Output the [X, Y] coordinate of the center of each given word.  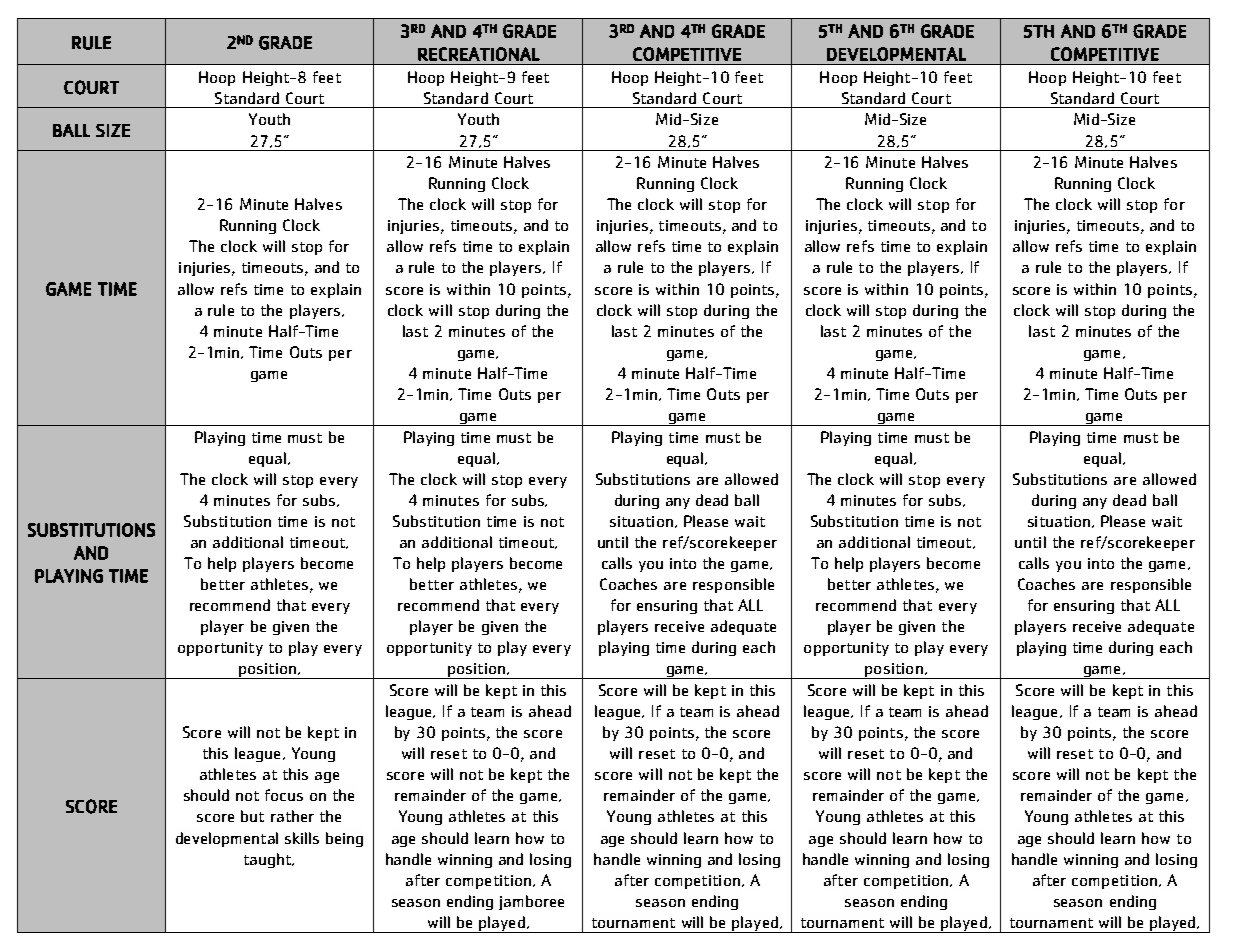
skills [302, 838]
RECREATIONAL [479, 54]
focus [284, 795]
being [344, 839]
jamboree [531, 902]
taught [268, 860]
